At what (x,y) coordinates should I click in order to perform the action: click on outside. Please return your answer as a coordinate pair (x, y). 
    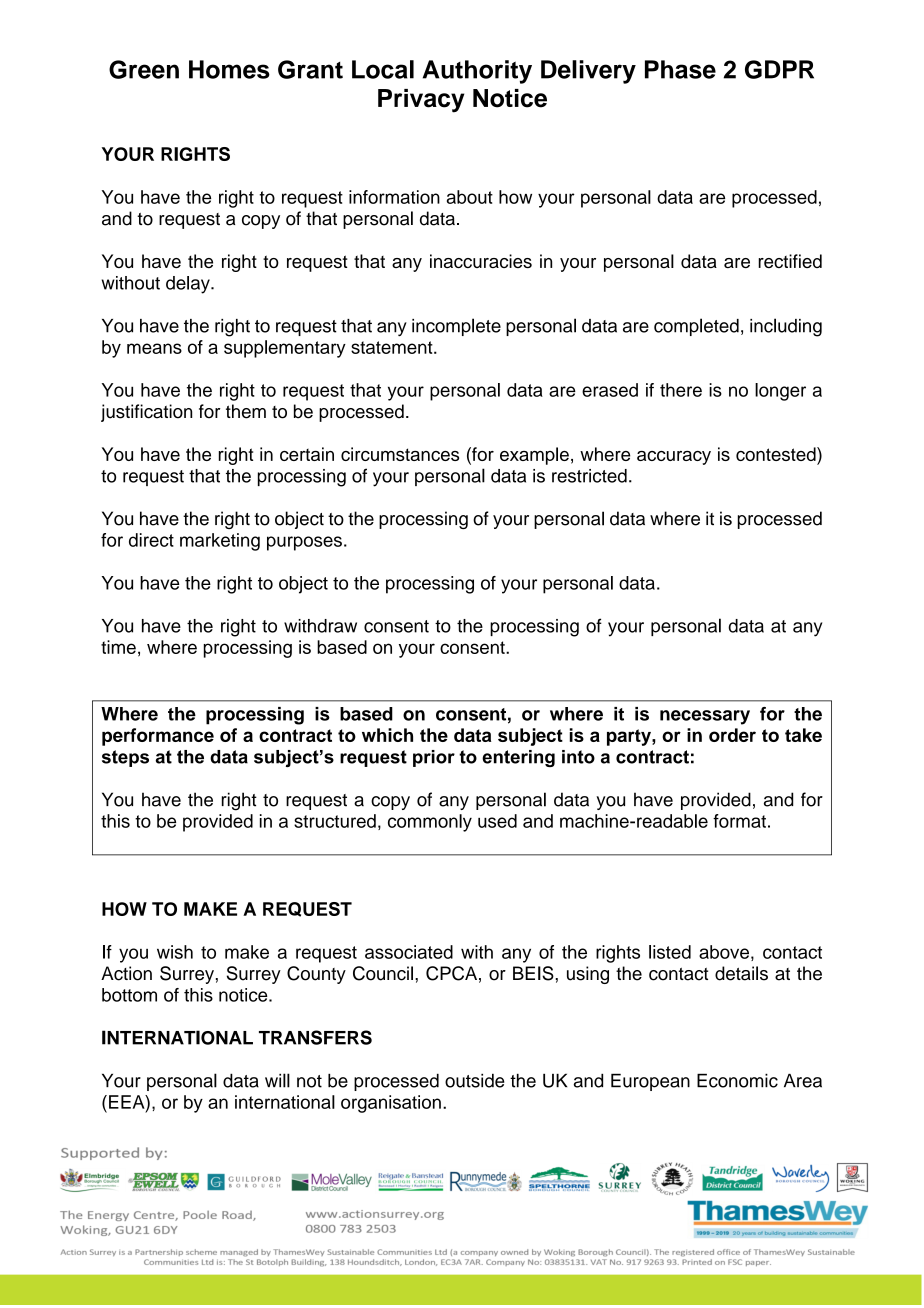
    Looking at the image, I should click on (475, 1080).
